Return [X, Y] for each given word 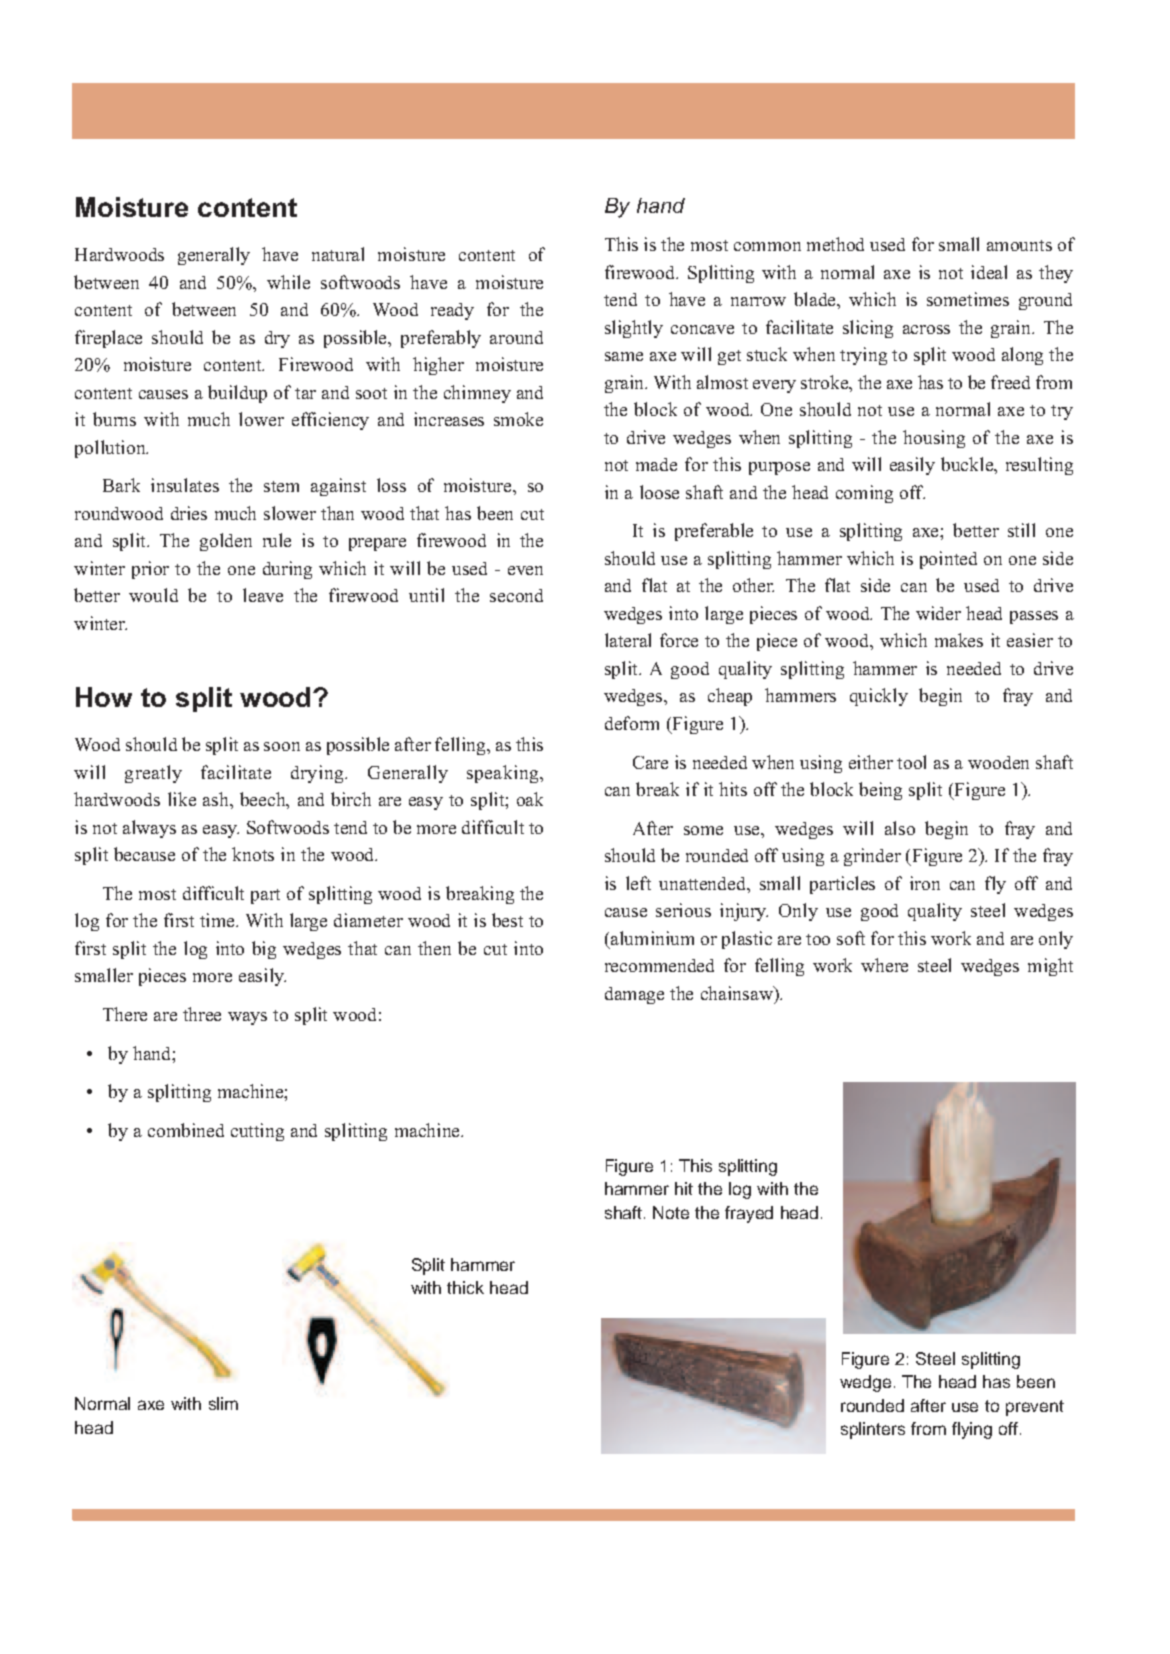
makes [959, 640]
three [202, 1014]
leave [263, 595]
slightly [634, 329]
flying [972, 1430]
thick [465, 1287]
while [288, 282]
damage [634, 995]
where [884, 965]
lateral [628, 640]
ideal [989, 272]
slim [223, 1403]
